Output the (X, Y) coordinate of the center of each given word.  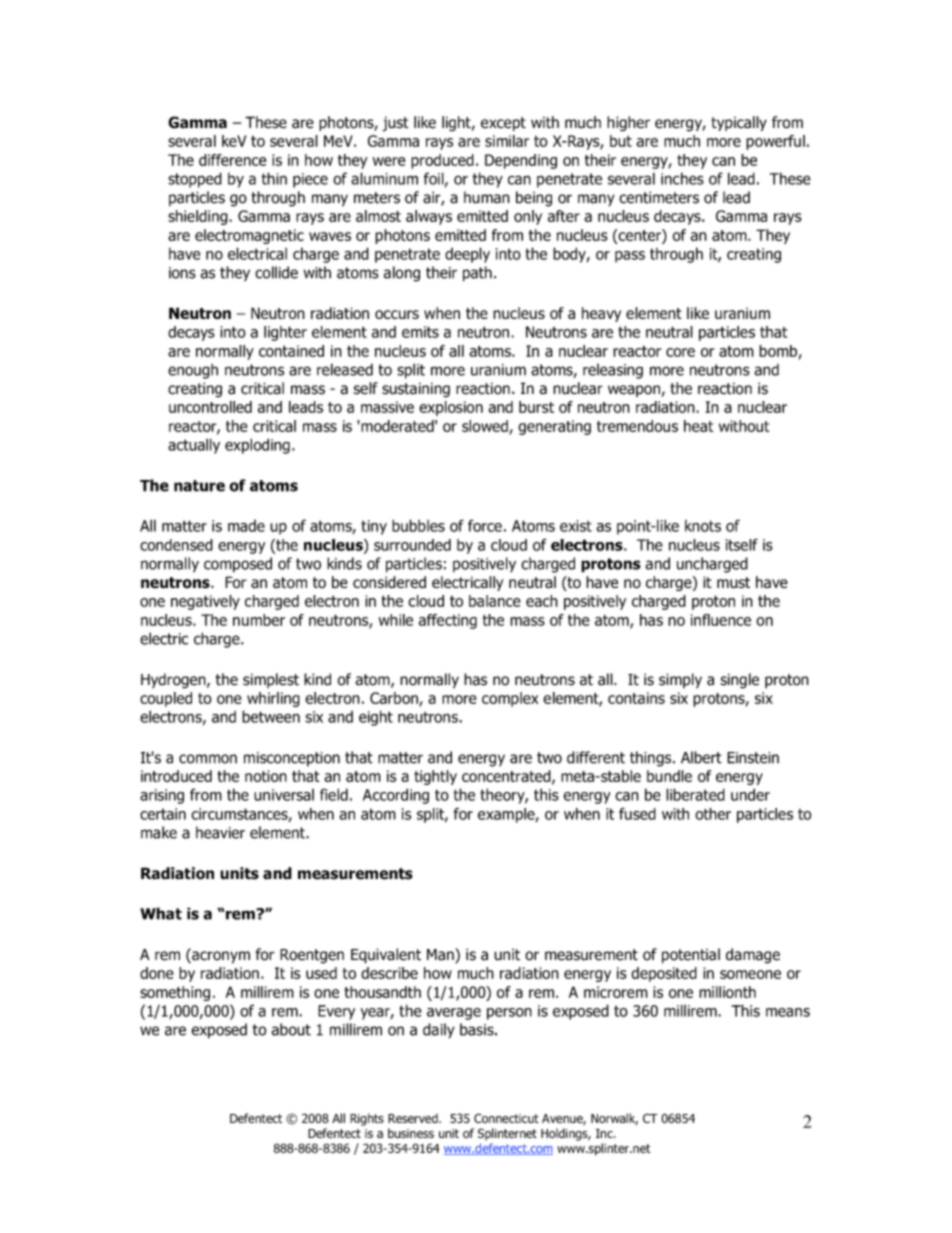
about (291, 1029)
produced (442, 161)
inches (682, 178)
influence (721, 620)
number (259, 620)
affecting (448, 621)
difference (233, 160)
